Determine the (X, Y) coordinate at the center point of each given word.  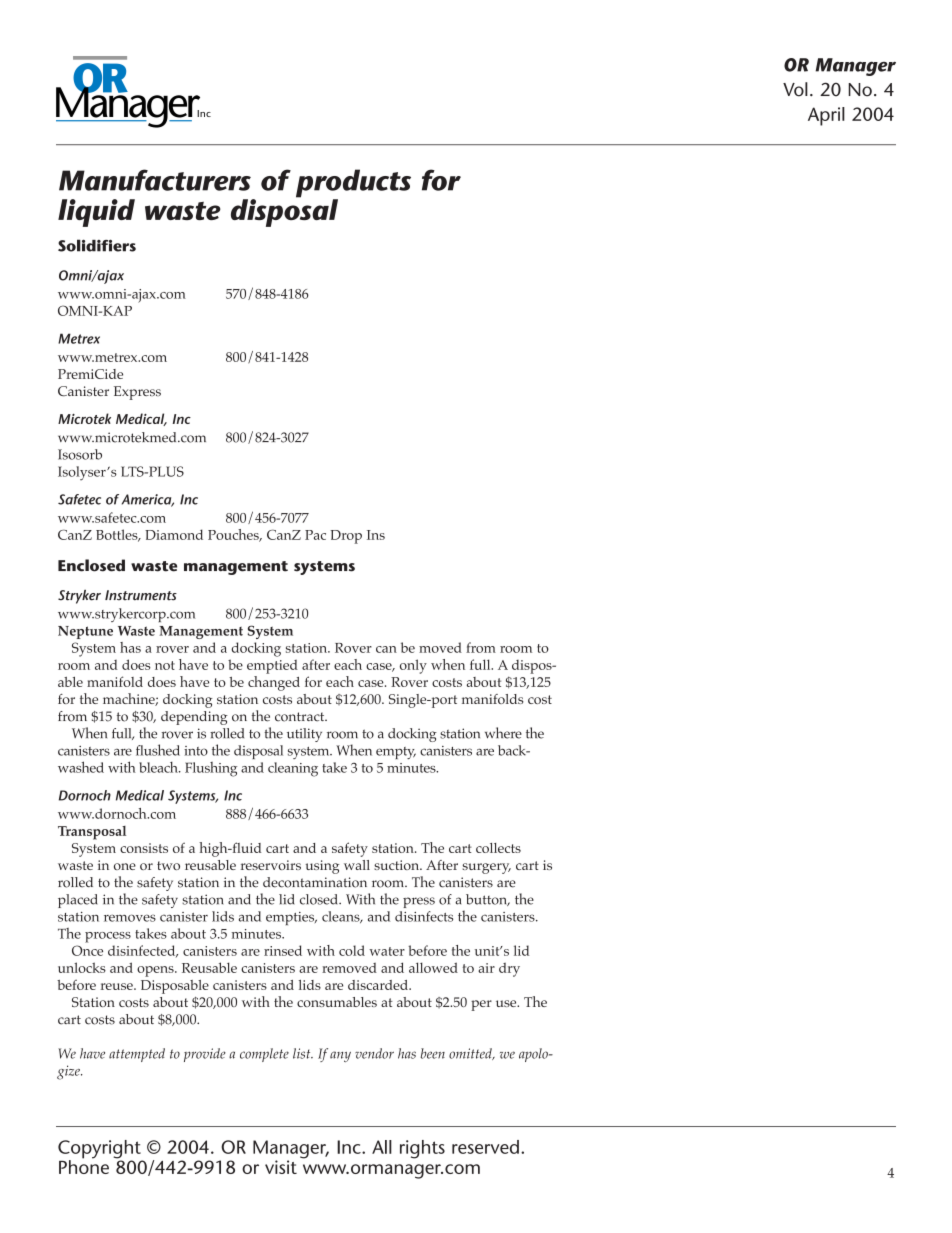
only (413, 666)
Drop (346, 537)
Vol (795, 89)
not (165, 665)
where (503, 733)
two (168, 865)
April (826, 116)
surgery (486, 868)
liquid (96, 213)
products (353, 184)
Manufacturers (155, 180)
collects (498, 848)
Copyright (100, 1150)
